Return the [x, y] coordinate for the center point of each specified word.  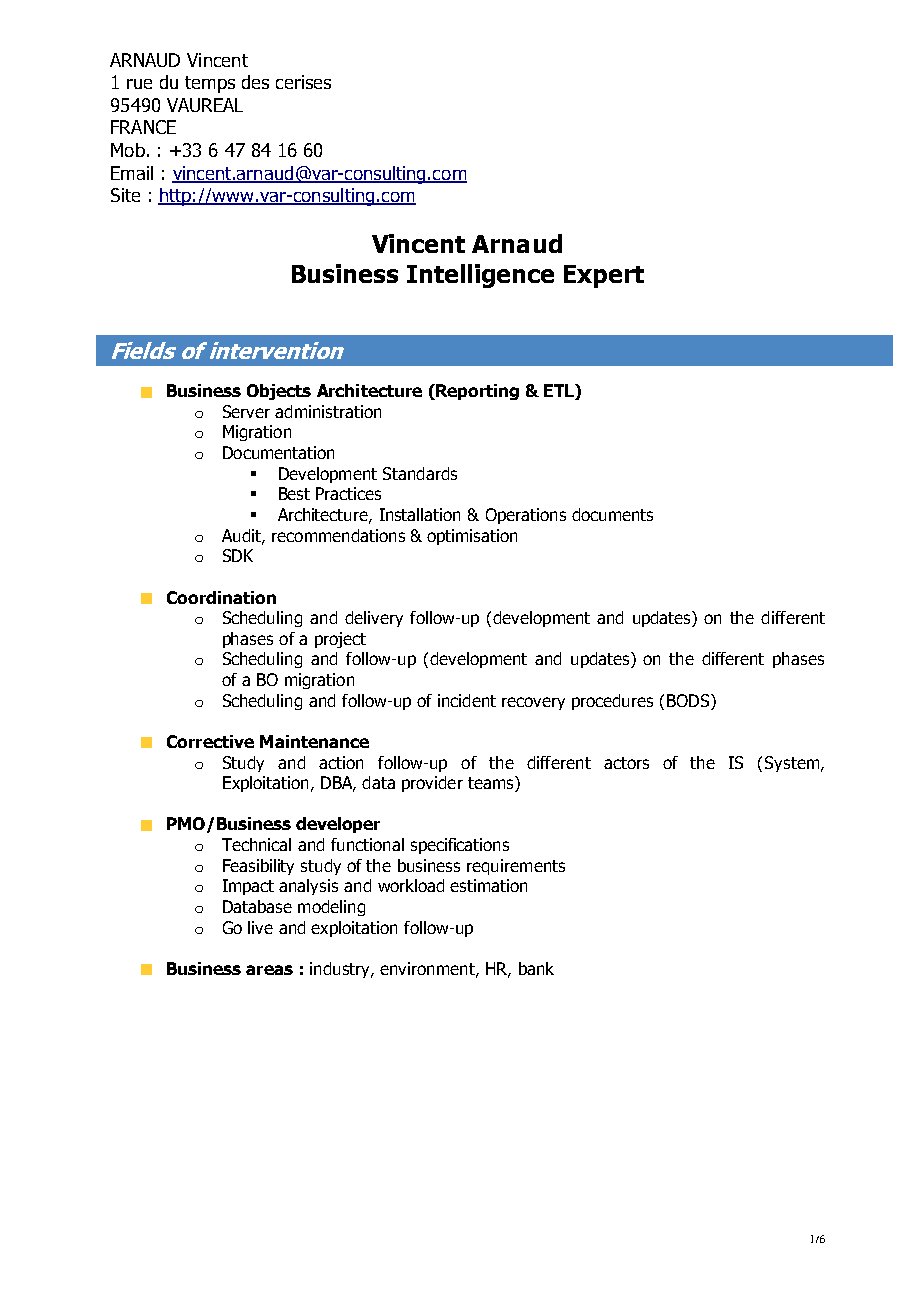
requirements [516, 867]
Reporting [476, 392]
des [255, 82]
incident [467, 700]
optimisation [472, 537]
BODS [689, 700]
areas [269, 970]
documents [612, 514]
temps [210, 84]
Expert [604, 276]
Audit [242, 536]
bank [536, 968]
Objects [279, 392]
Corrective [210, 741]
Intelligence [480, 276]
